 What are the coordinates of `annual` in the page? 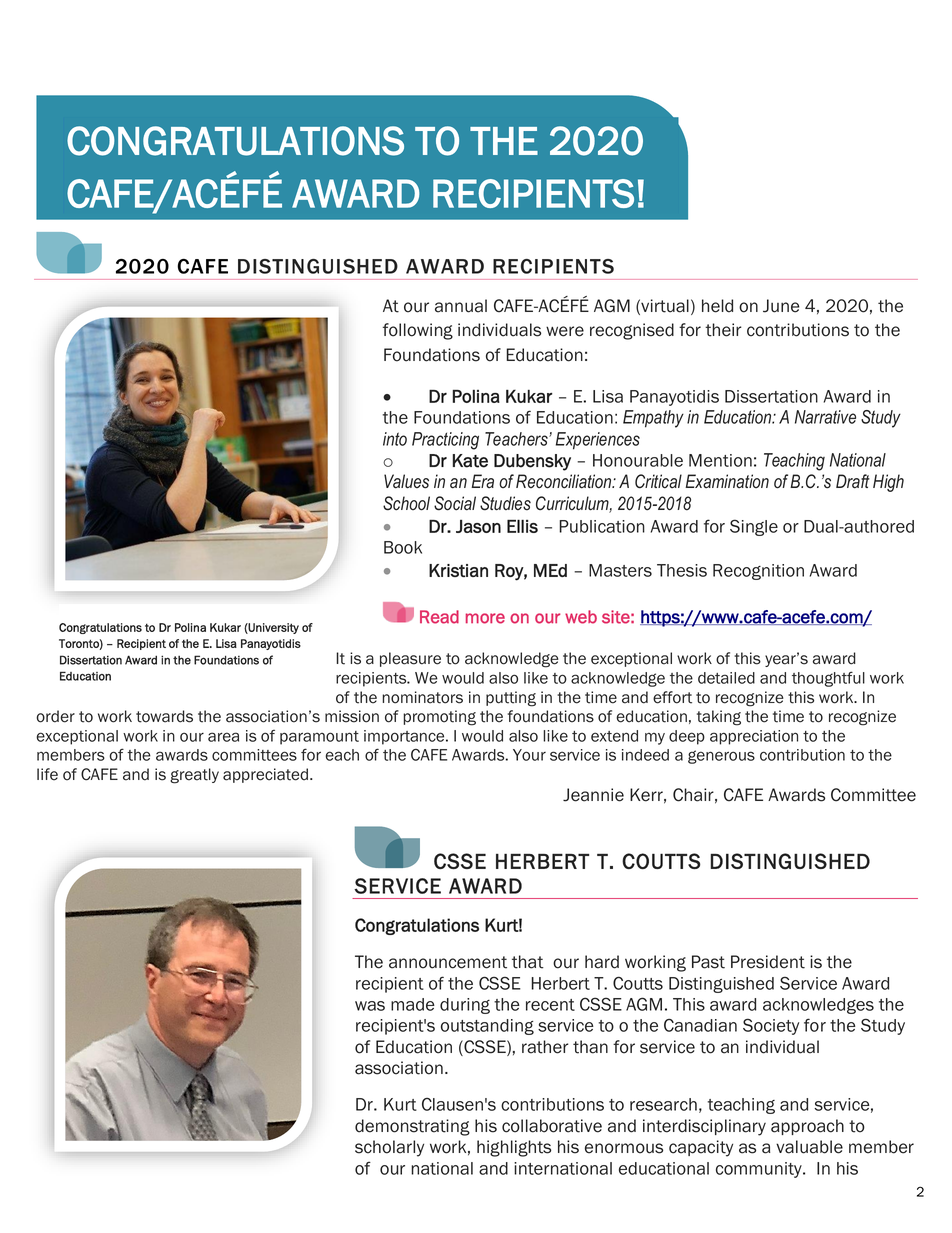 It's located at (461, 306).
